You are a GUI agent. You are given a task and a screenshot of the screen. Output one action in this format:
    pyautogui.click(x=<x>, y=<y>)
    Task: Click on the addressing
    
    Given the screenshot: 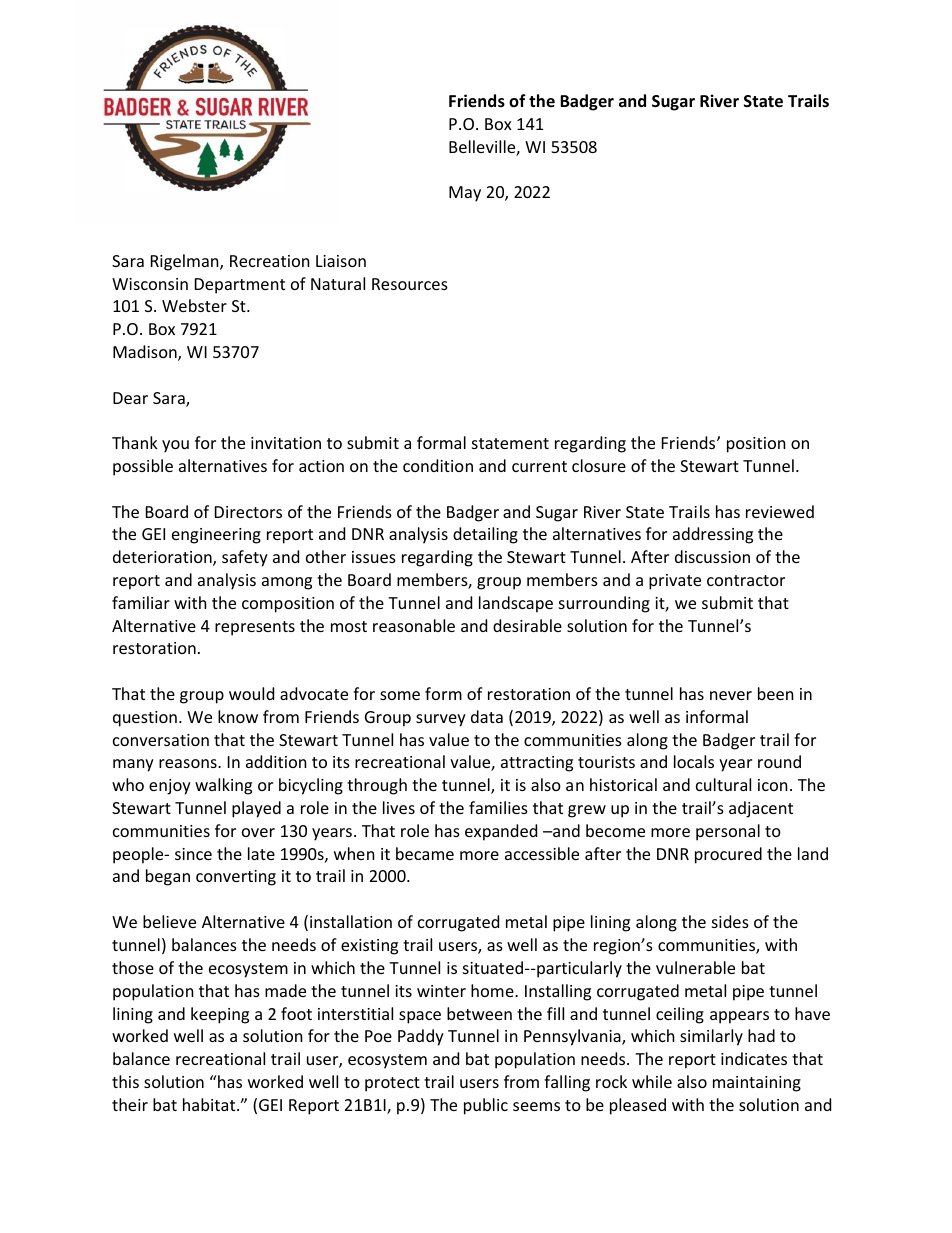 What is the action you would take?
    pyautogui.click(x=713, y=535)
